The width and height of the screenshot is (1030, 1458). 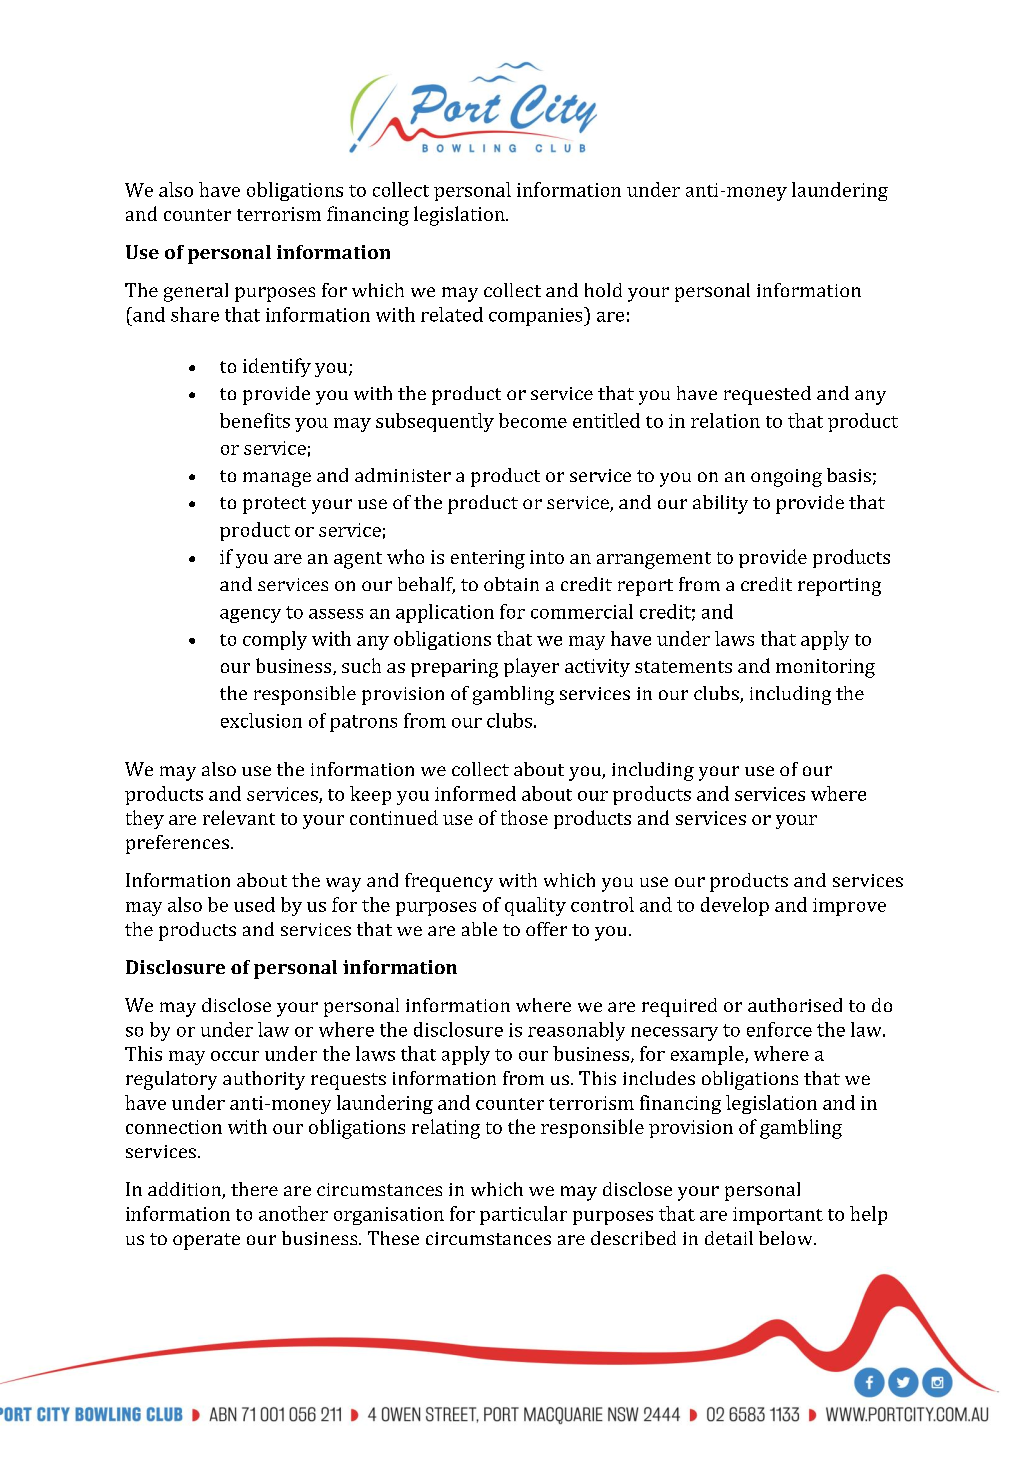 What do you see at coordinates (250, 616) in the screenshot?
I see `agency` at bounding box center [250, 616].
